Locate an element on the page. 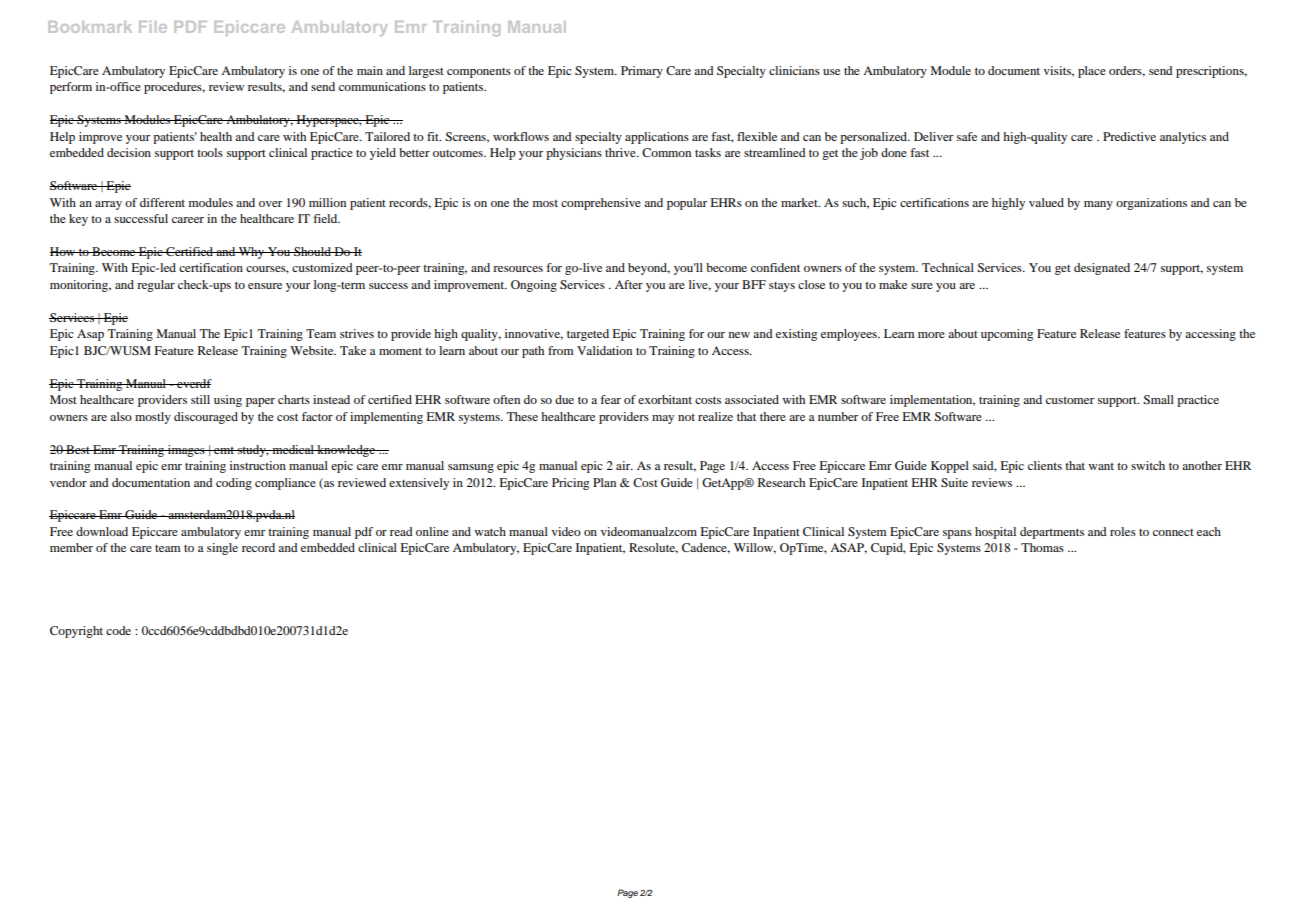  targeted is located at coordinates (588, 335).
